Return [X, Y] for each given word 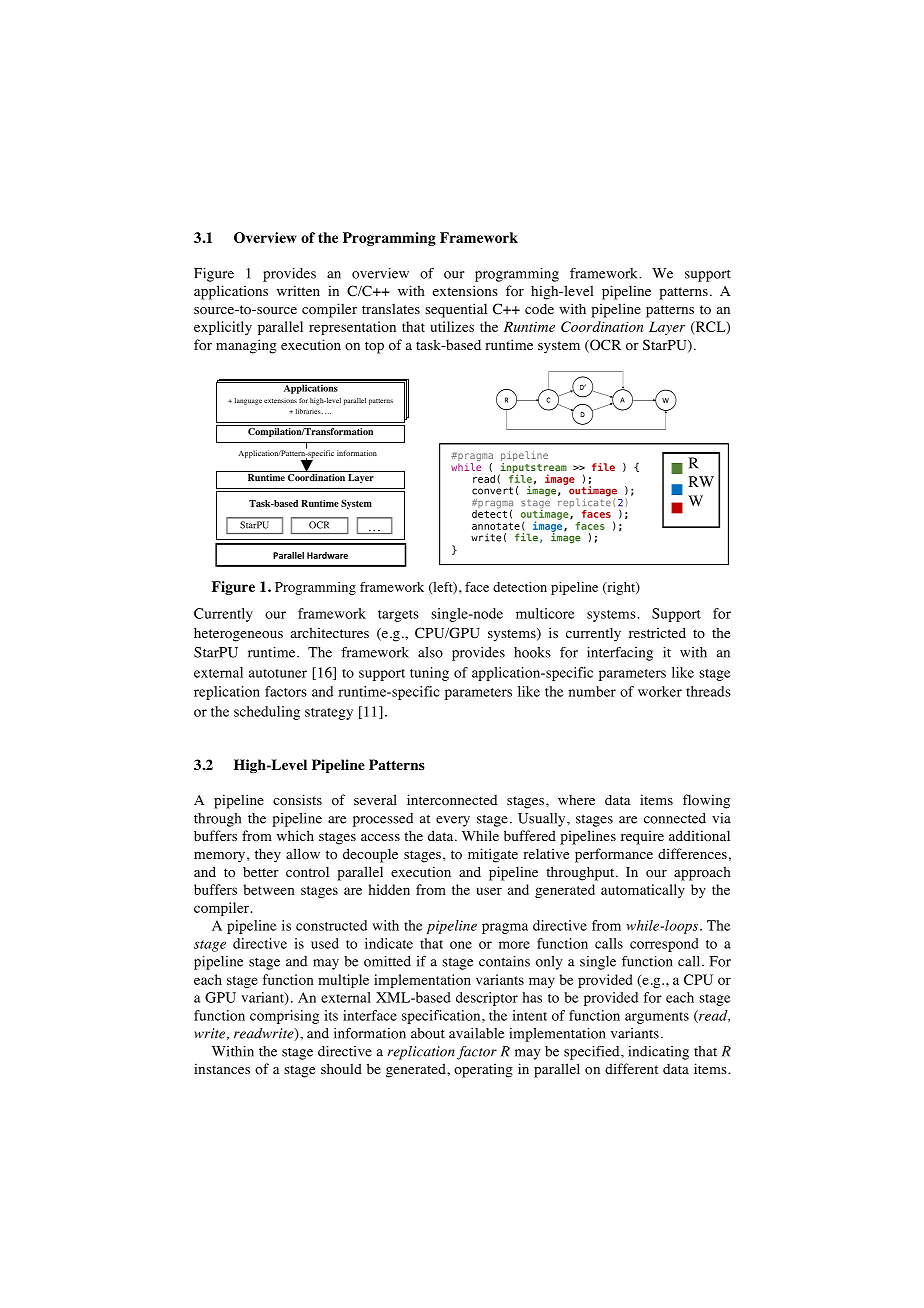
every [453, 821]
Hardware [327, 555]
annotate [496, 526]
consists [297, 800]
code [539, 309]
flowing [706, 801]
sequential [456, 310]
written [298, 290]
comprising [284, 1017]
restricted [657, 632]
